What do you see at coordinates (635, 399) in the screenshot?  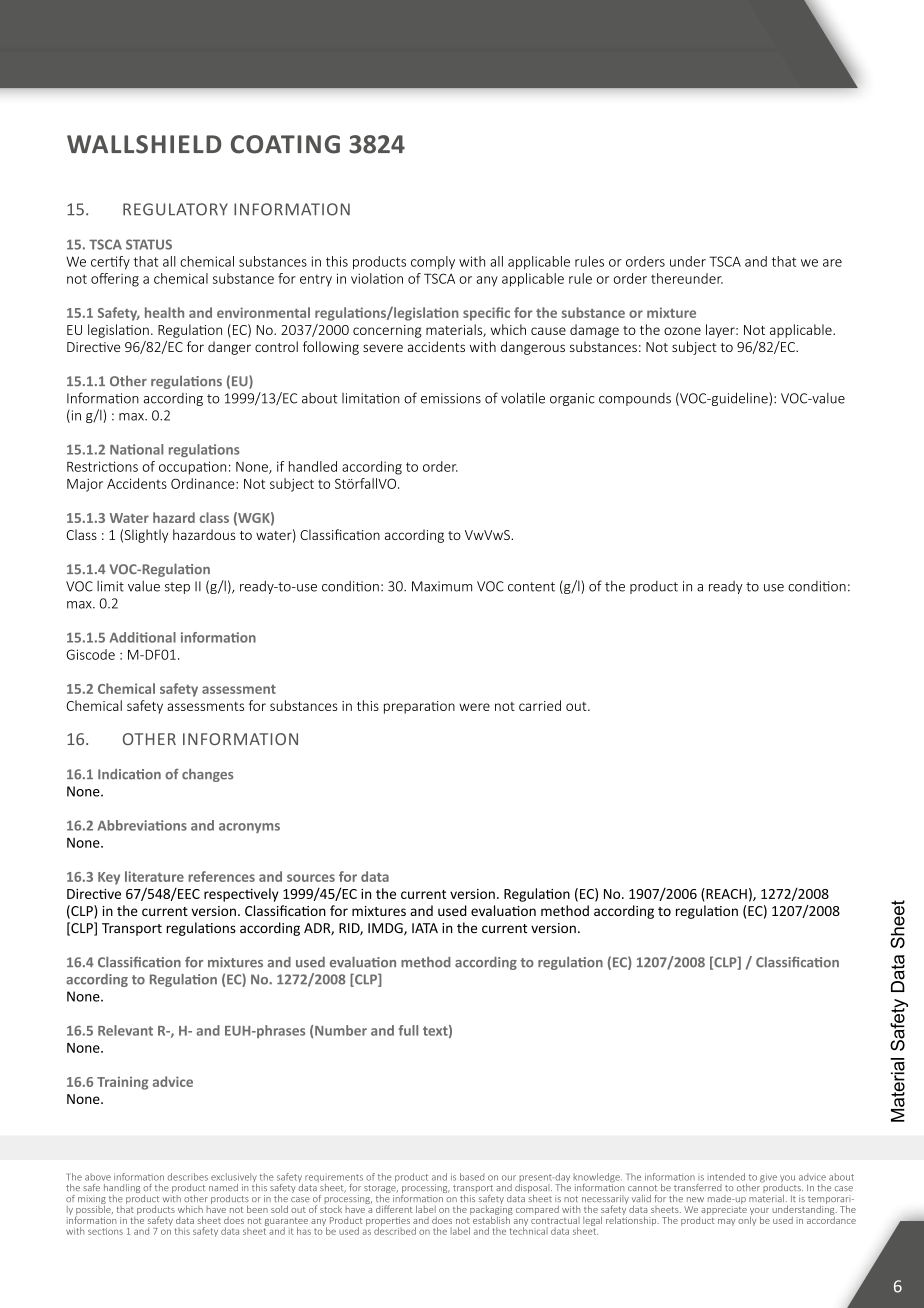 I see `compounds` at bounding box center [635, 399].
